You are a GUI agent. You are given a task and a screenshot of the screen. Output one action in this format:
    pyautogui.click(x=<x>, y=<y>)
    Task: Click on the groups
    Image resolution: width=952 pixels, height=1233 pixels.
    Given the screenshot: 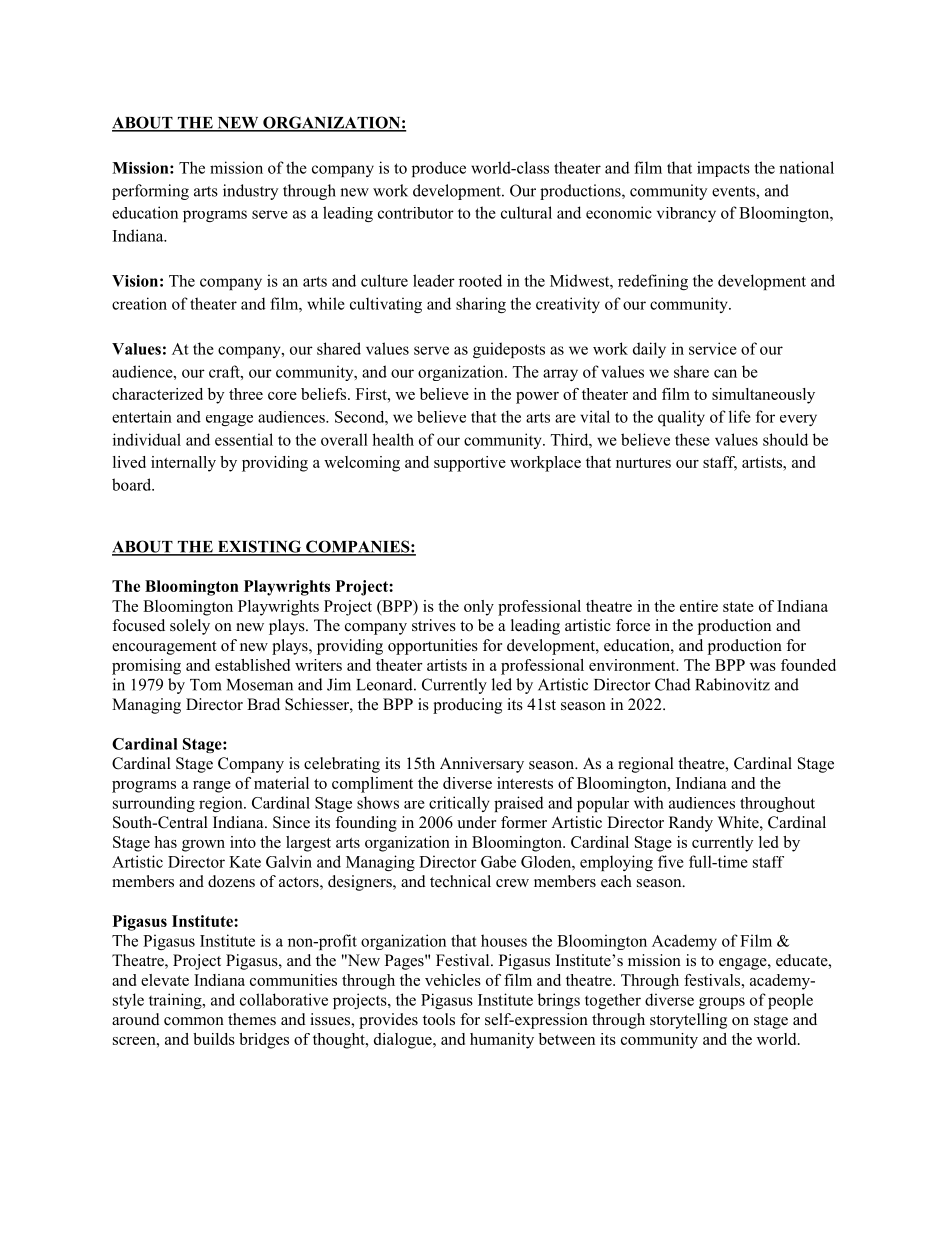 What is the action you would take?
    pyautogui.click(x=722, y=1003)
